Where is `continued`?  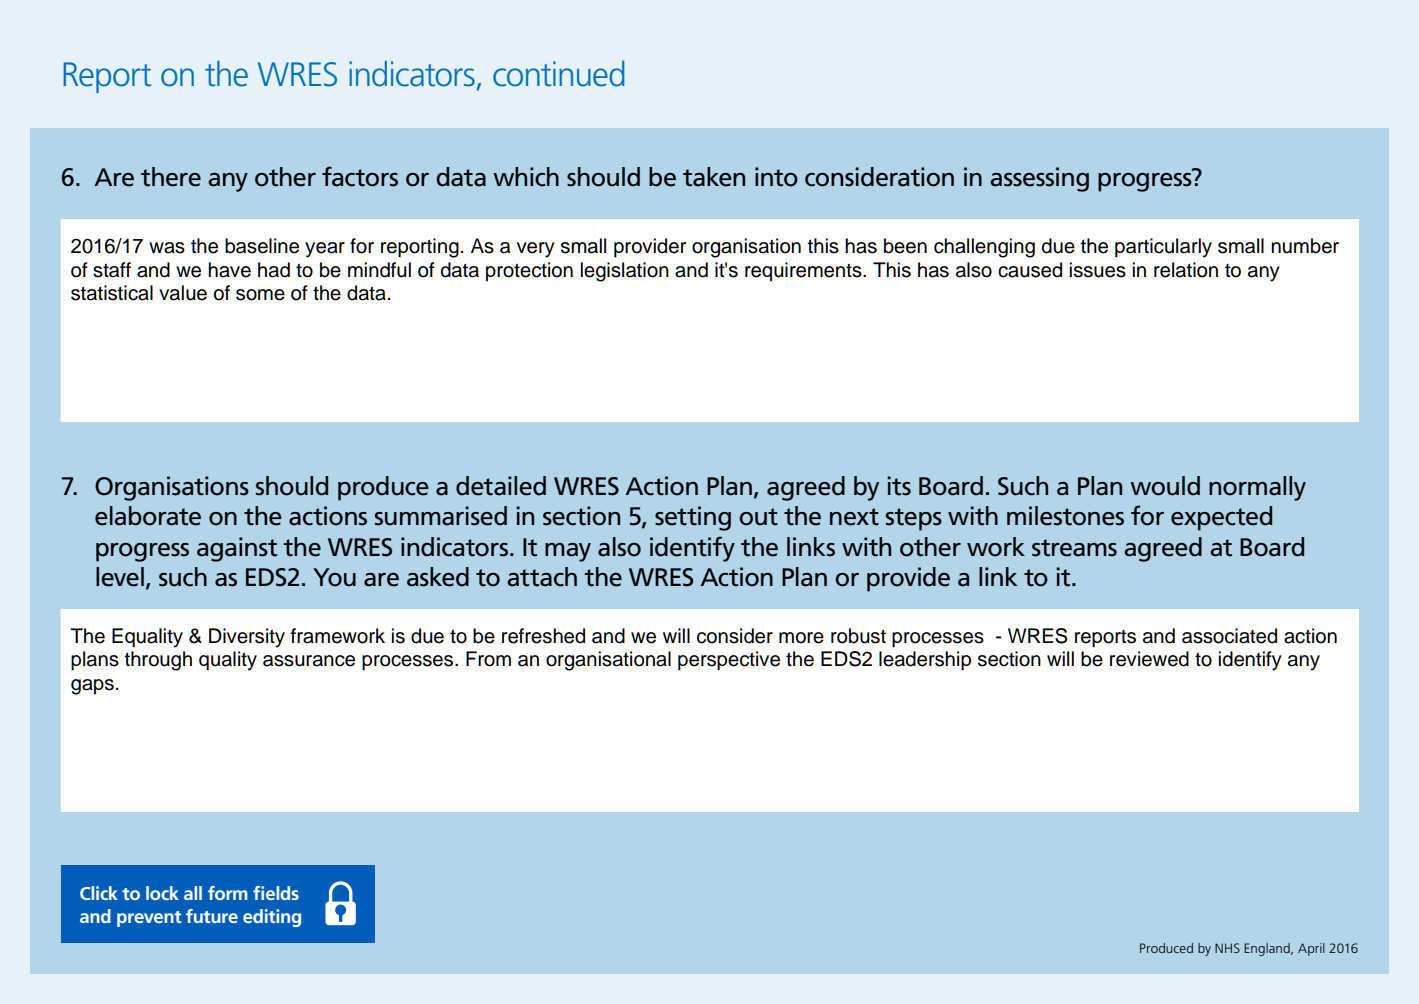 continued is located at coordinates (558, 74).
